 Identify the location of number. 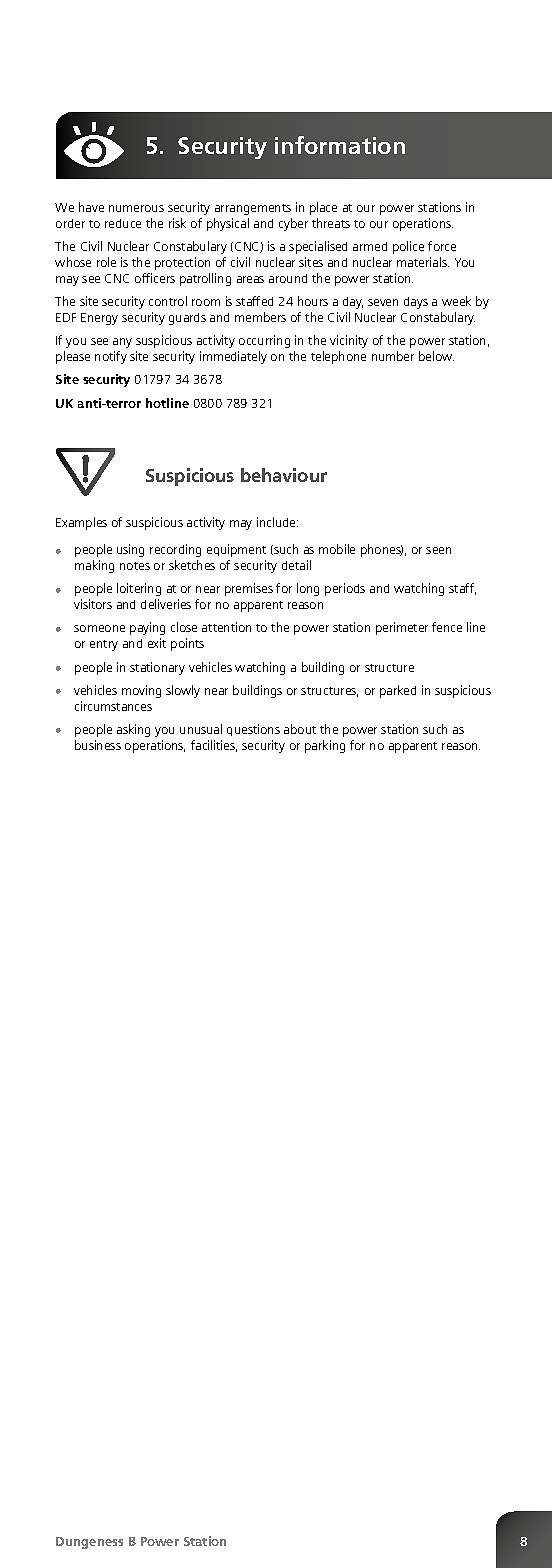
(393, 356).
